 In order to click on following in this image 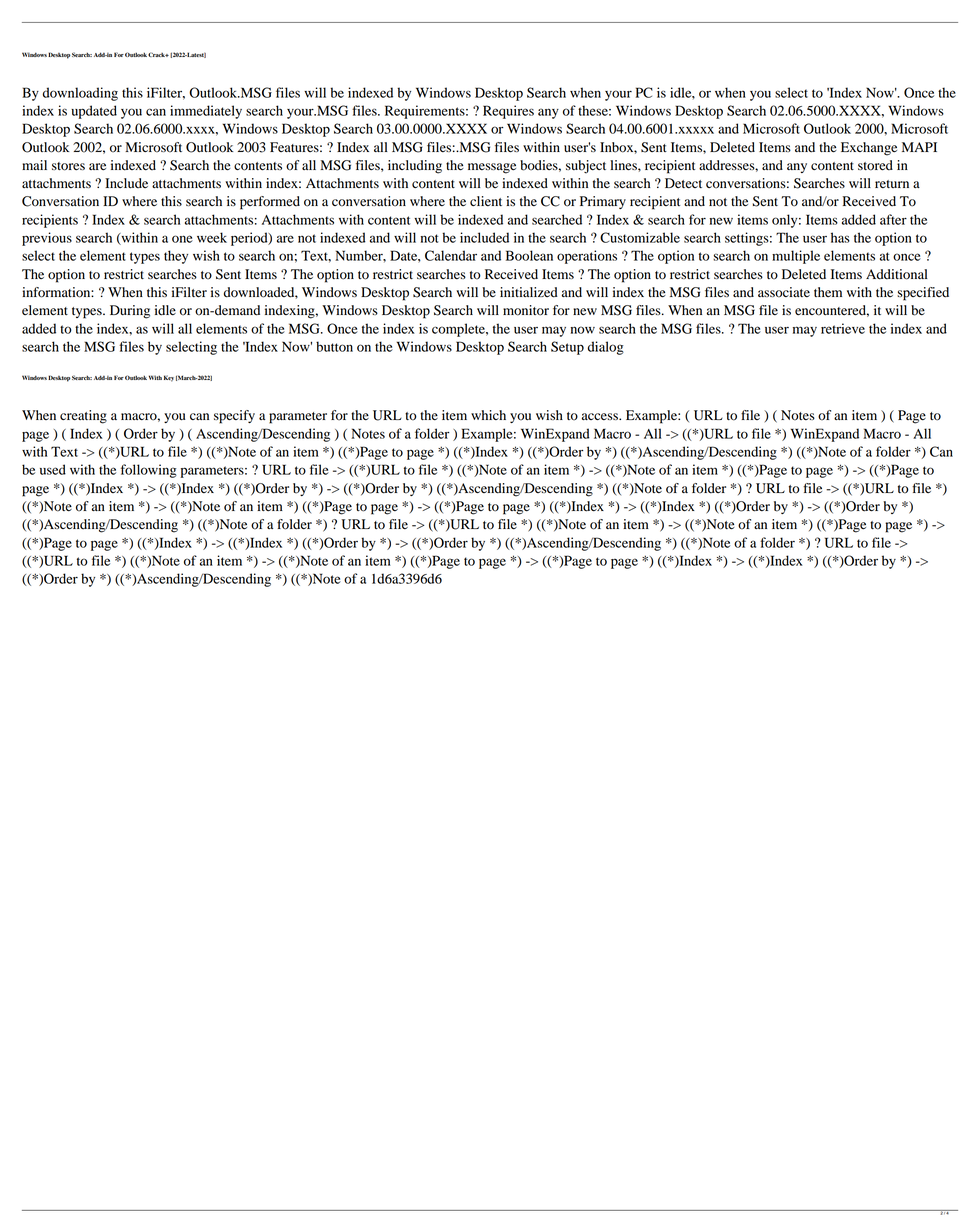, I will do `click(149, 471)`.
